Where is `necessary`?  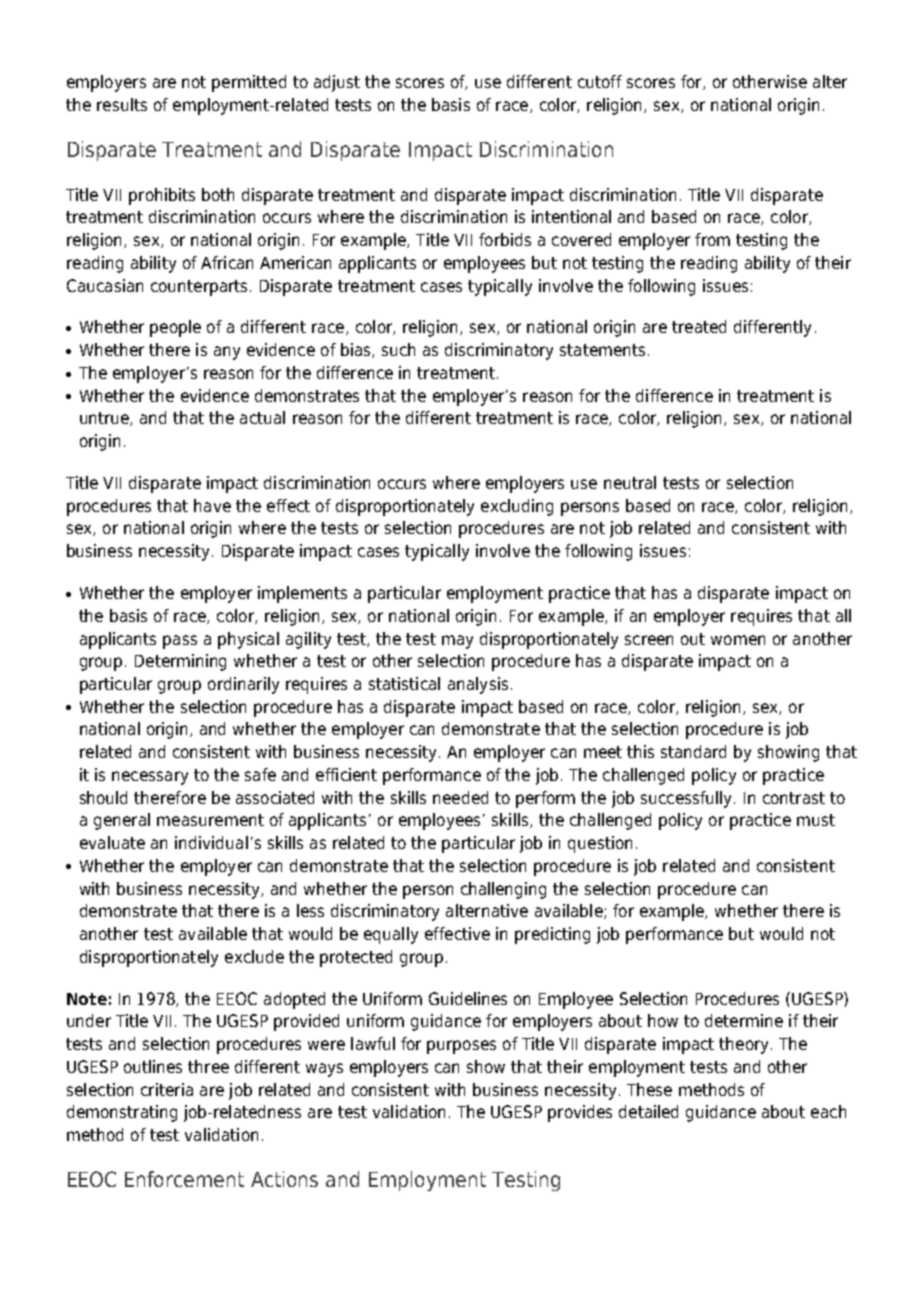 necessary is located at coordinates (150, 778).
